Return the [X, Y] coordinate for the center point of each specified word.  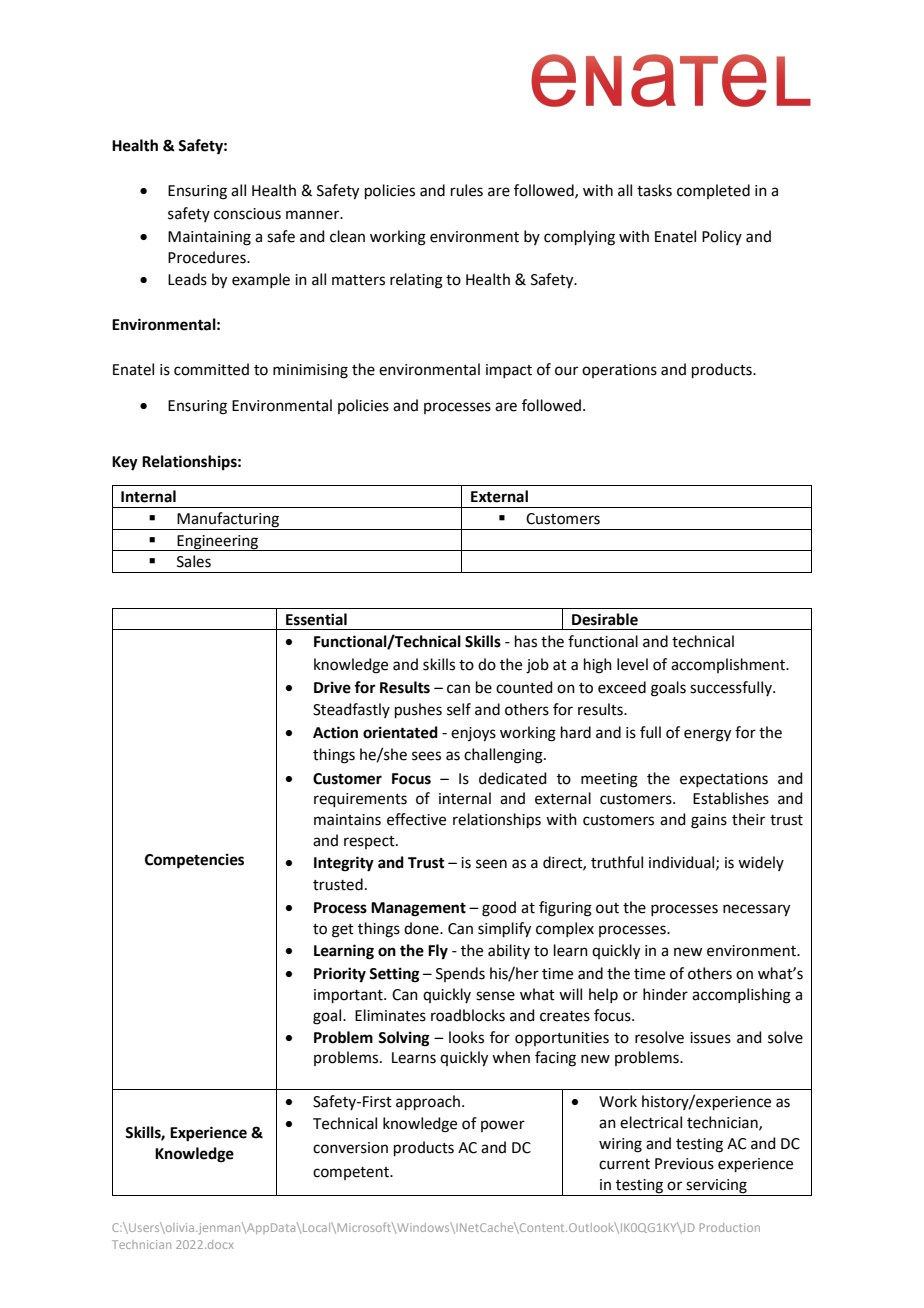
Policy [722, 237]
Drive [332, 687]
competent [352, 1173]
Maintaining [209, 238]
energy [707, 735]
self [459, 709]
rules [467, 190]
